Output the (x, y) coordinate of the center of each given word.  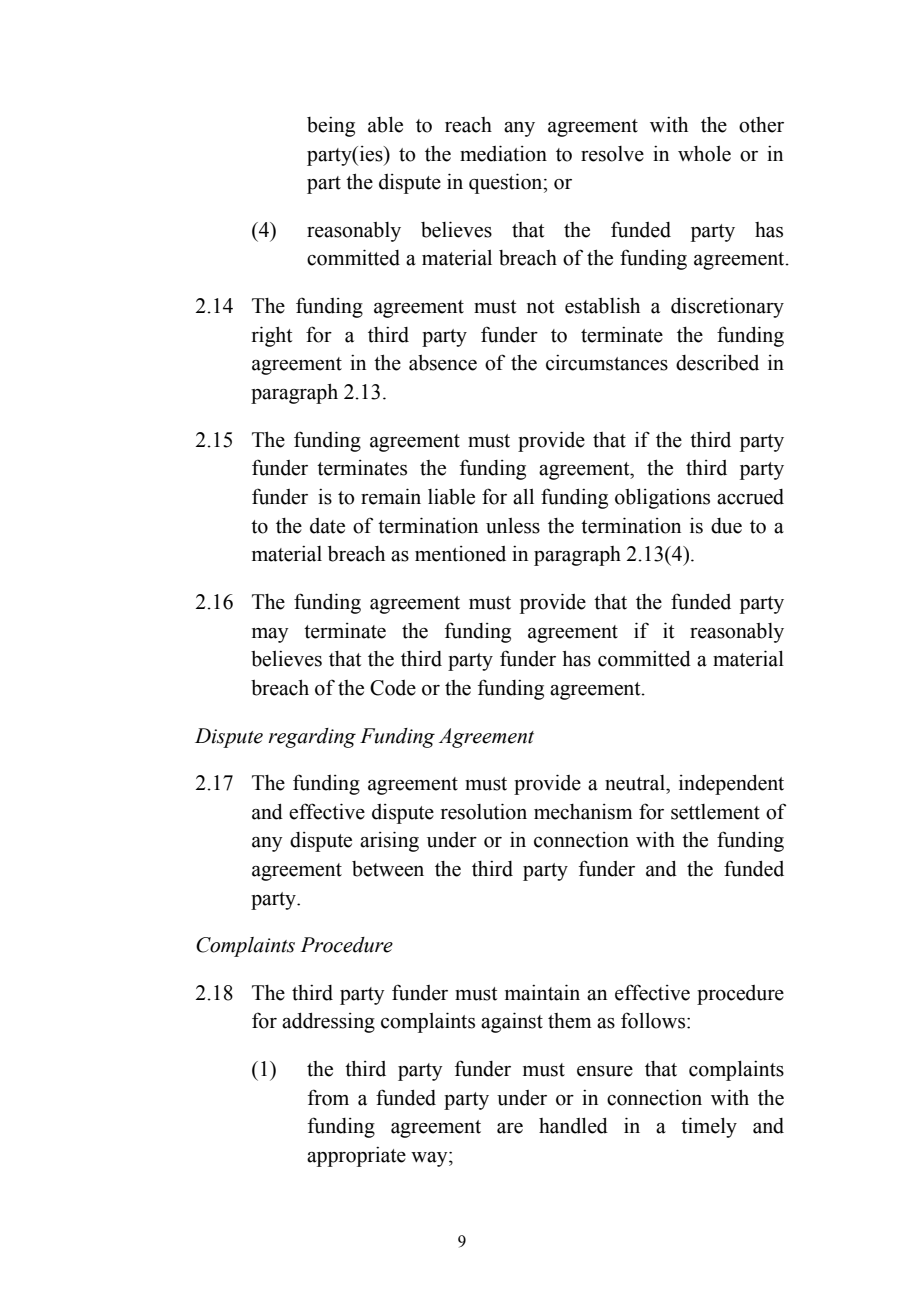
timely (709, 1127)
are (510, 1128)
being (331, 127)
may (270, 635)
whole (704, 154)
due (726, 526)
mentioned (460, 554)
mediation (503, 153)
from (328, 1097)
